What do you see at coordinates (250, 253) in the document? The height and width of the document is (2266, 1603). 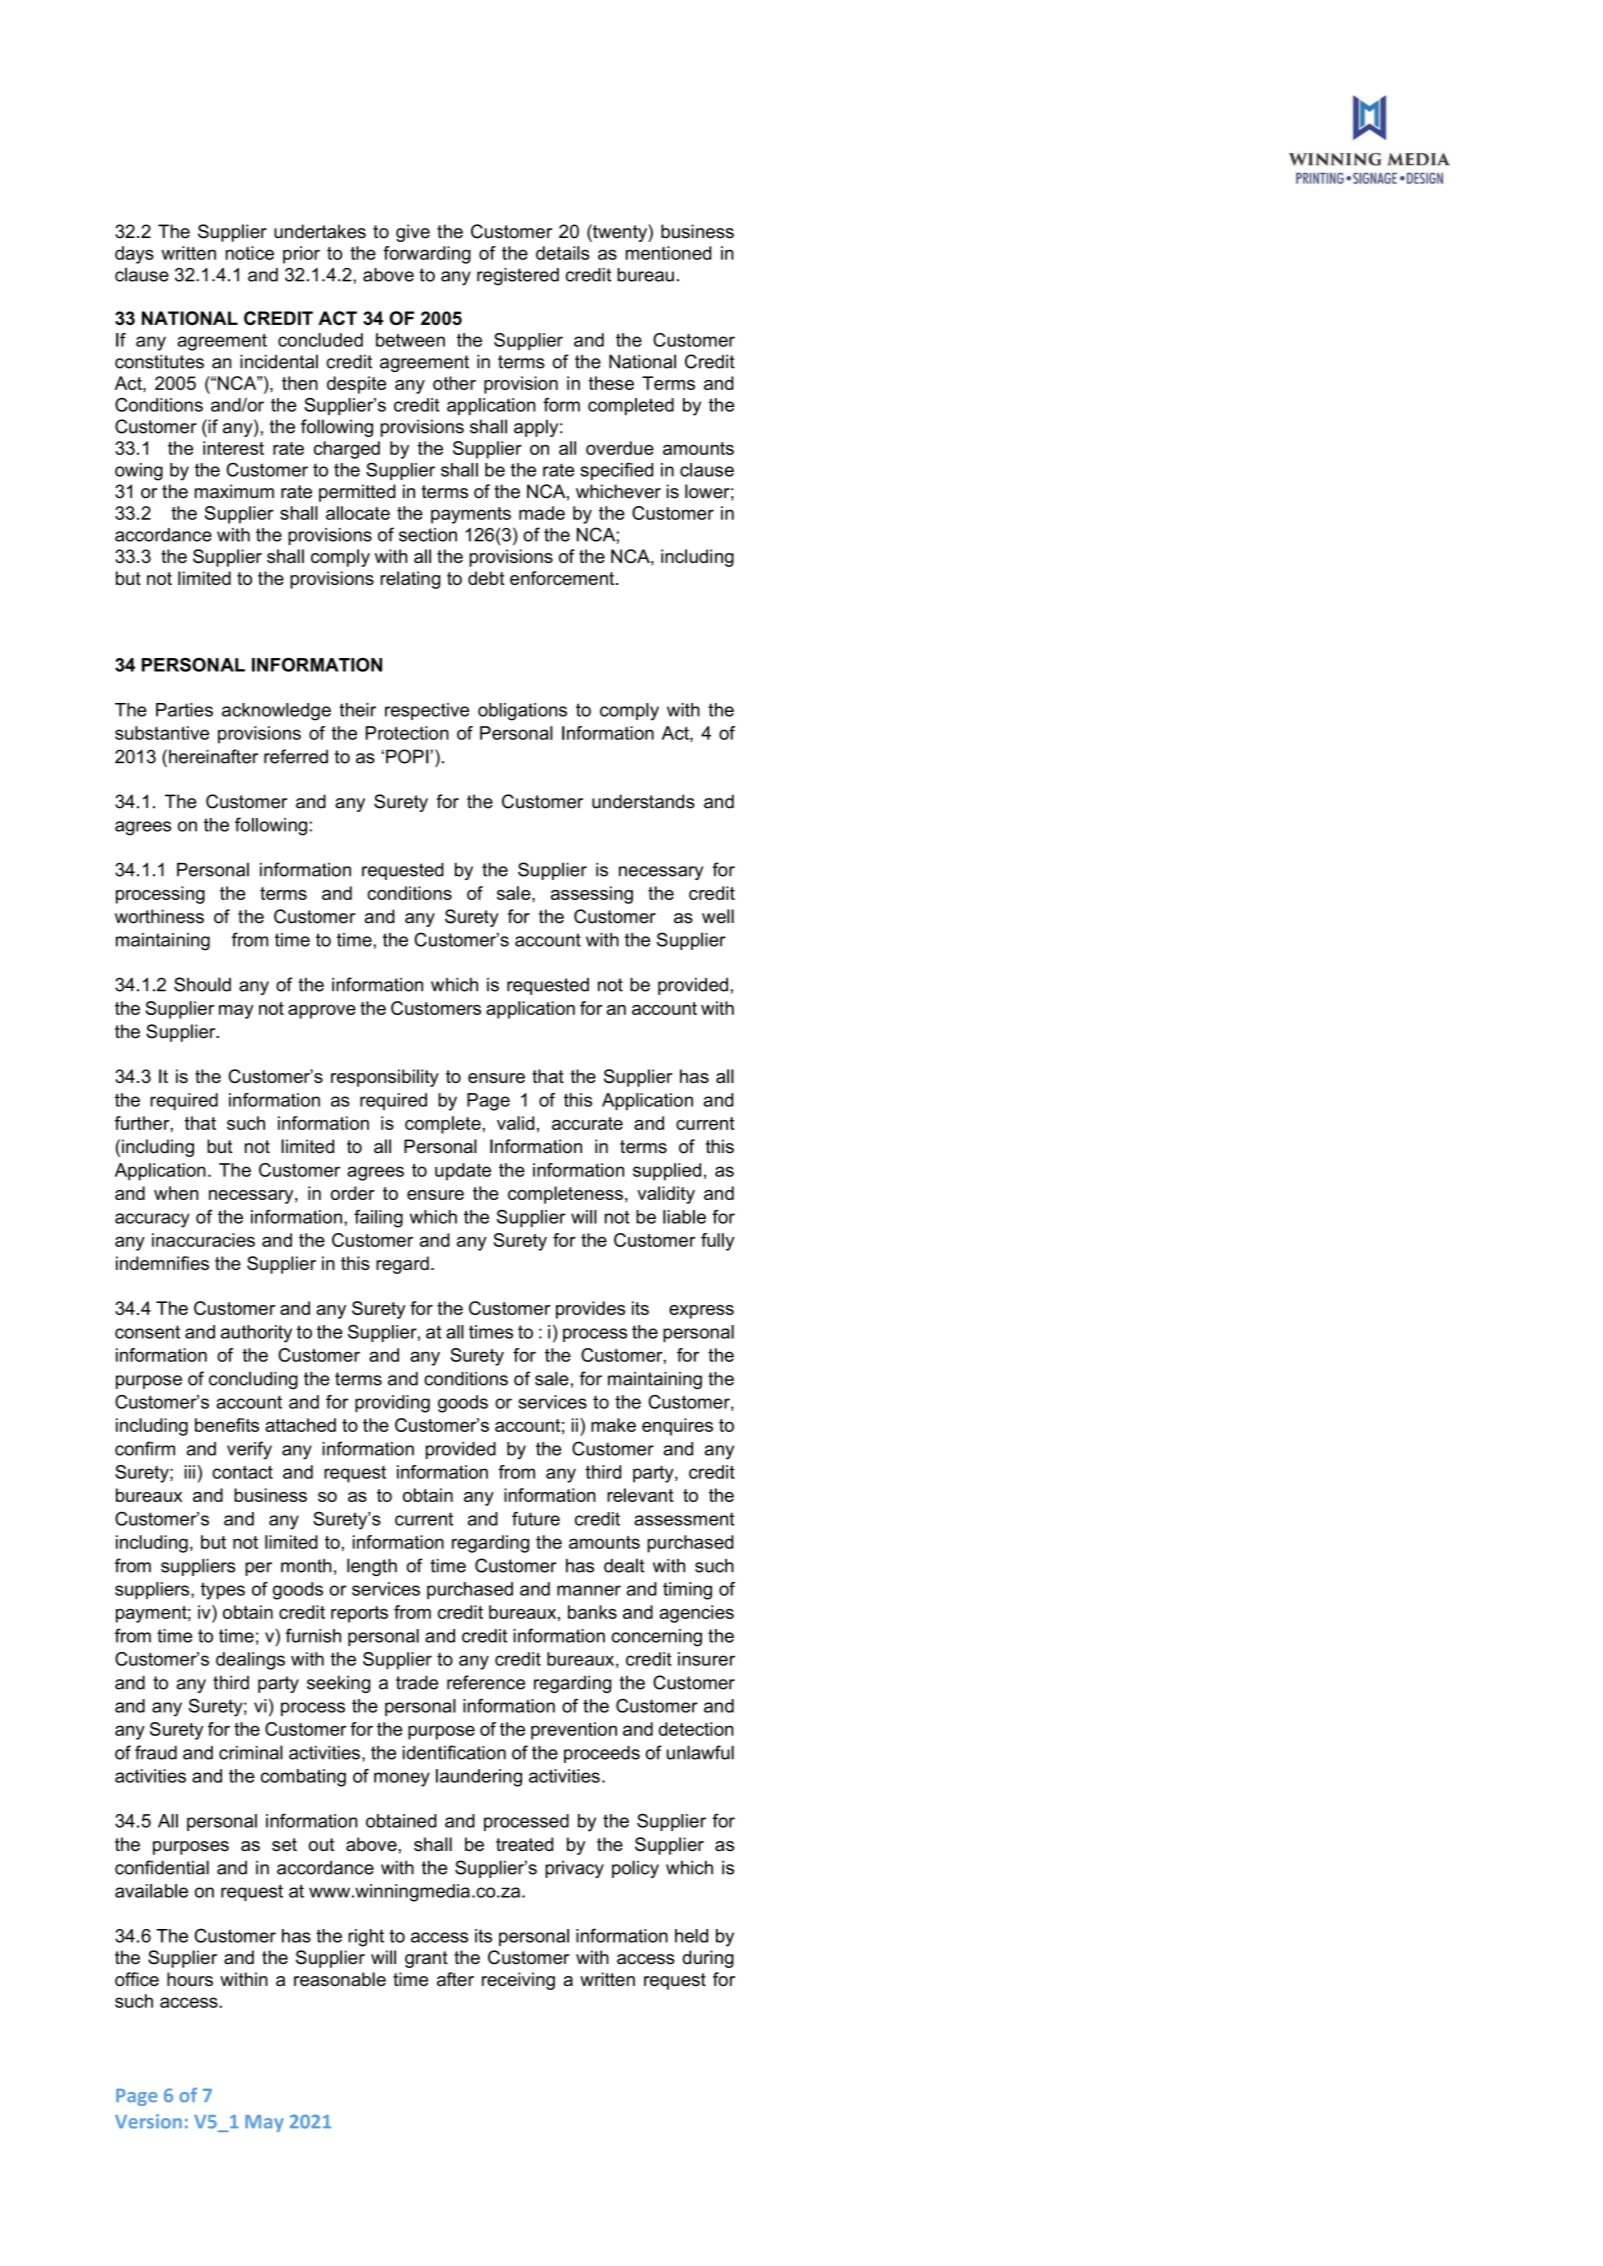 I see `notice` at bounding box center [250, 253].
